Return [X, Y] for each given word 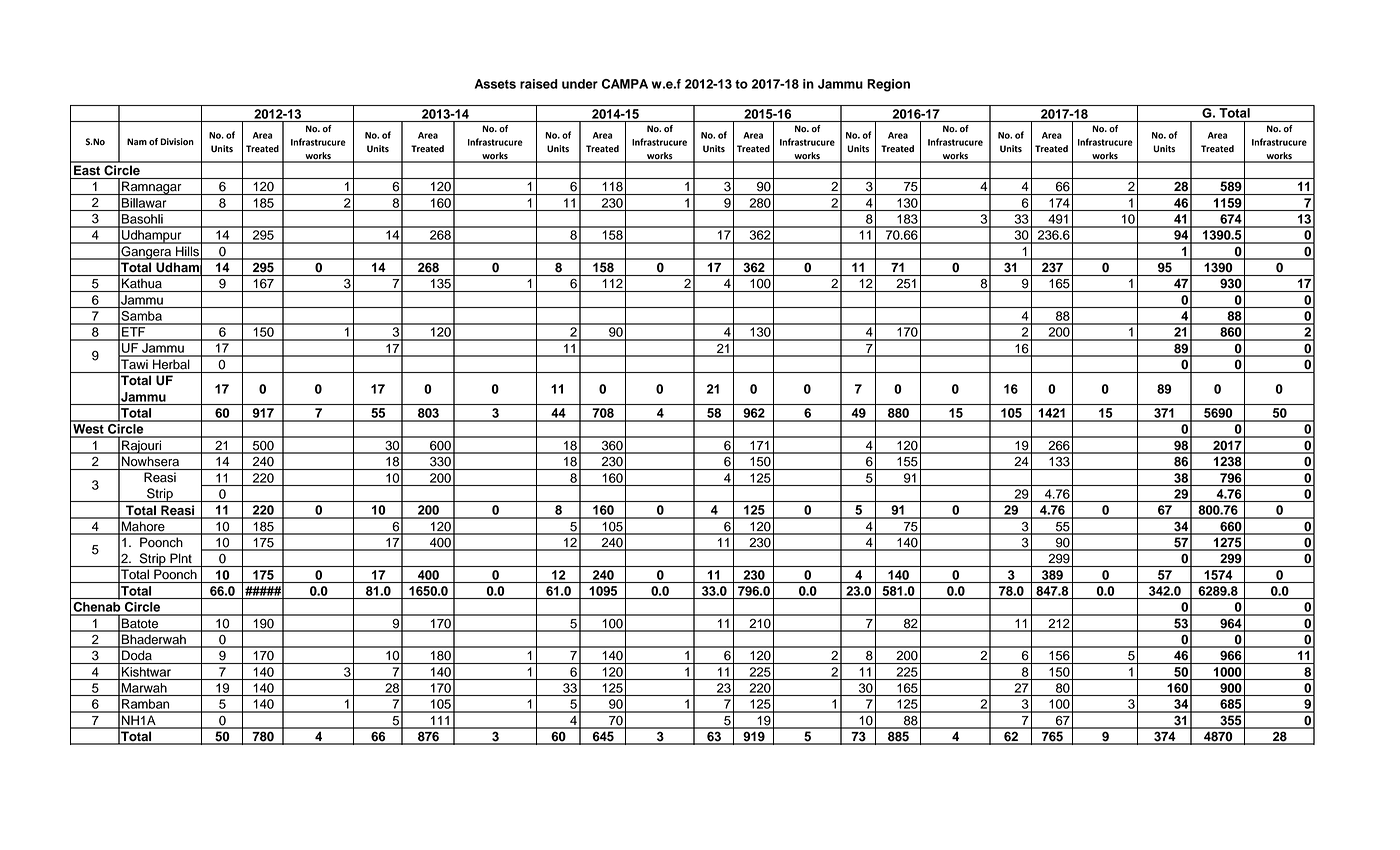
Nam [137, 142]
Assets [495, 84]
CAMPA [625, 84]
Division [177, 142]
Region [888, 85]
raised [539, 84]
